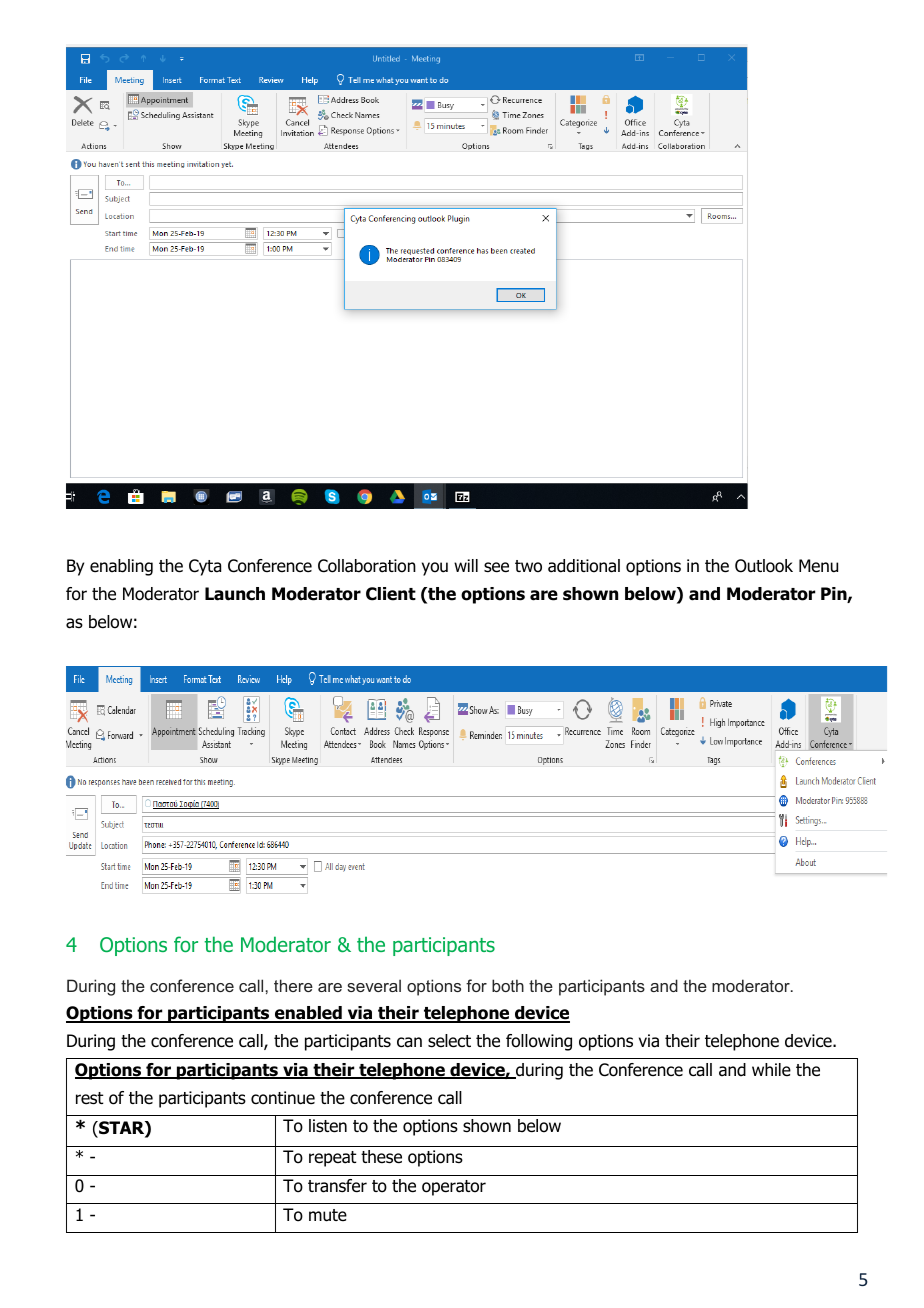 The width and height of the document is (924, 1308). What do you see at coordinates (508, 985) in the document?
I see `both` at bounding box center [508, 985].
